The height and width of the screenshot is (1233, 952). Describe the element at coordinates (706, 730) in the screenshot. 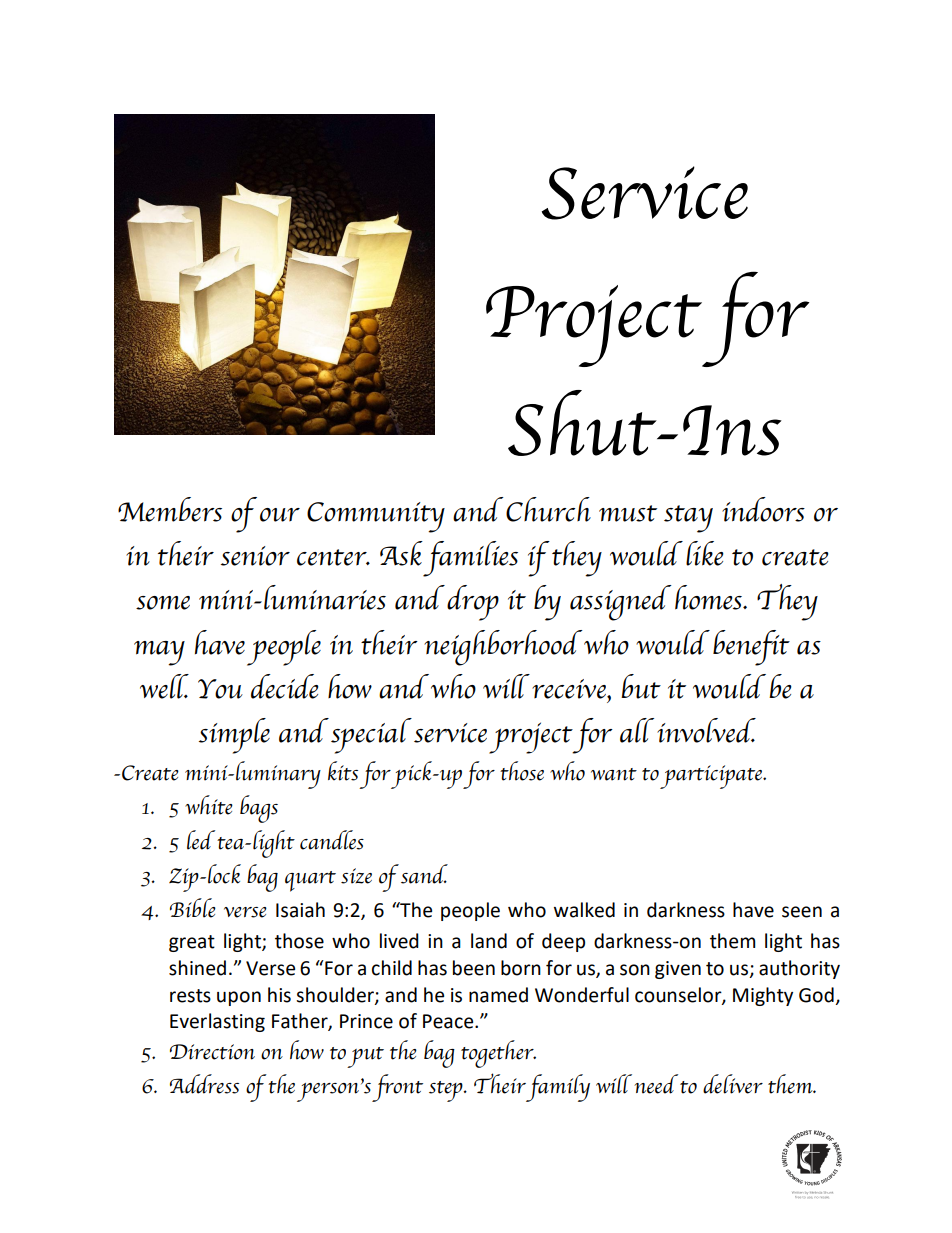

I see `involved` at that location.
